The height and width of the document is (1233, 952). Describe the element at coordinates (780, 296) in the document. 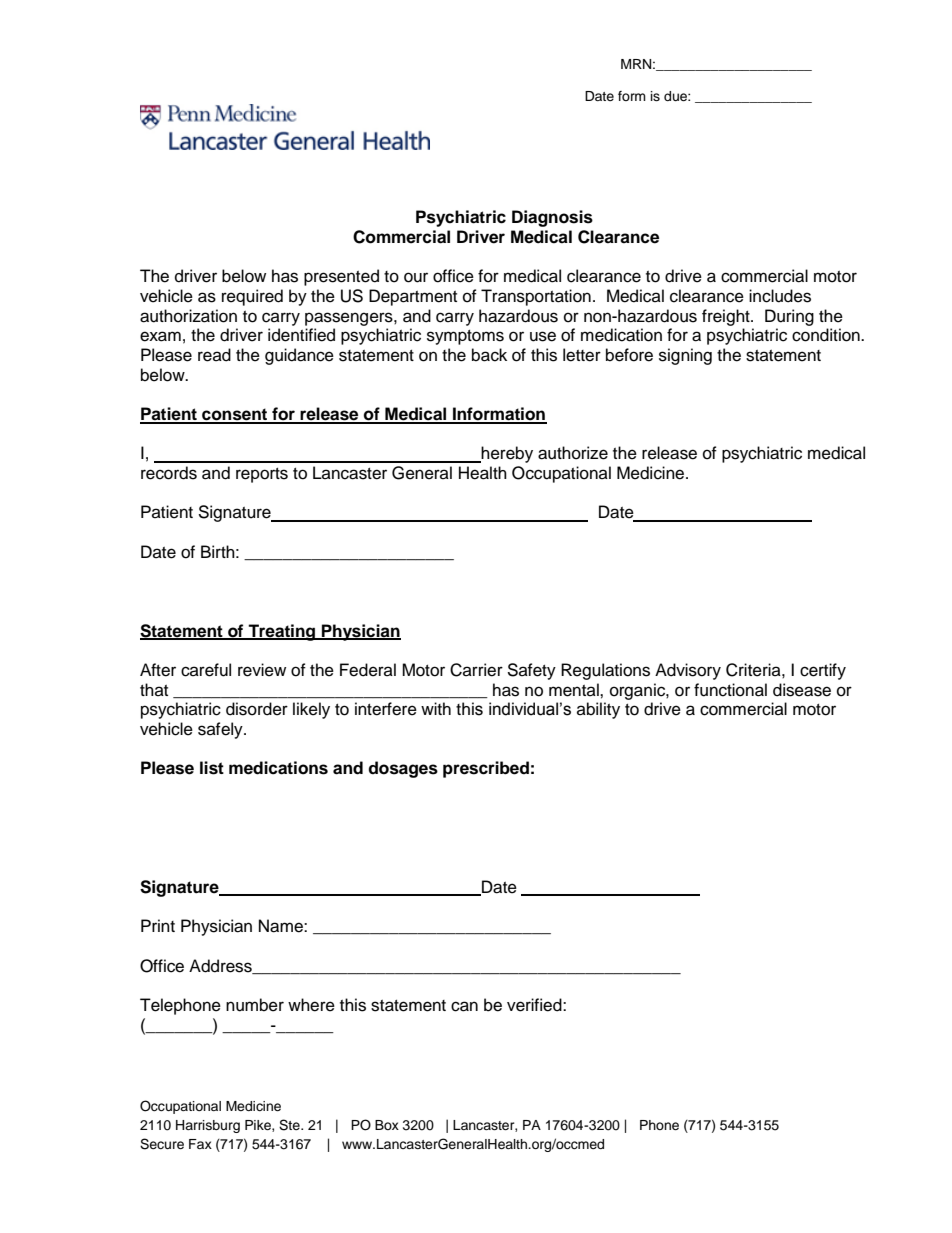

I see `includes` at that location.
